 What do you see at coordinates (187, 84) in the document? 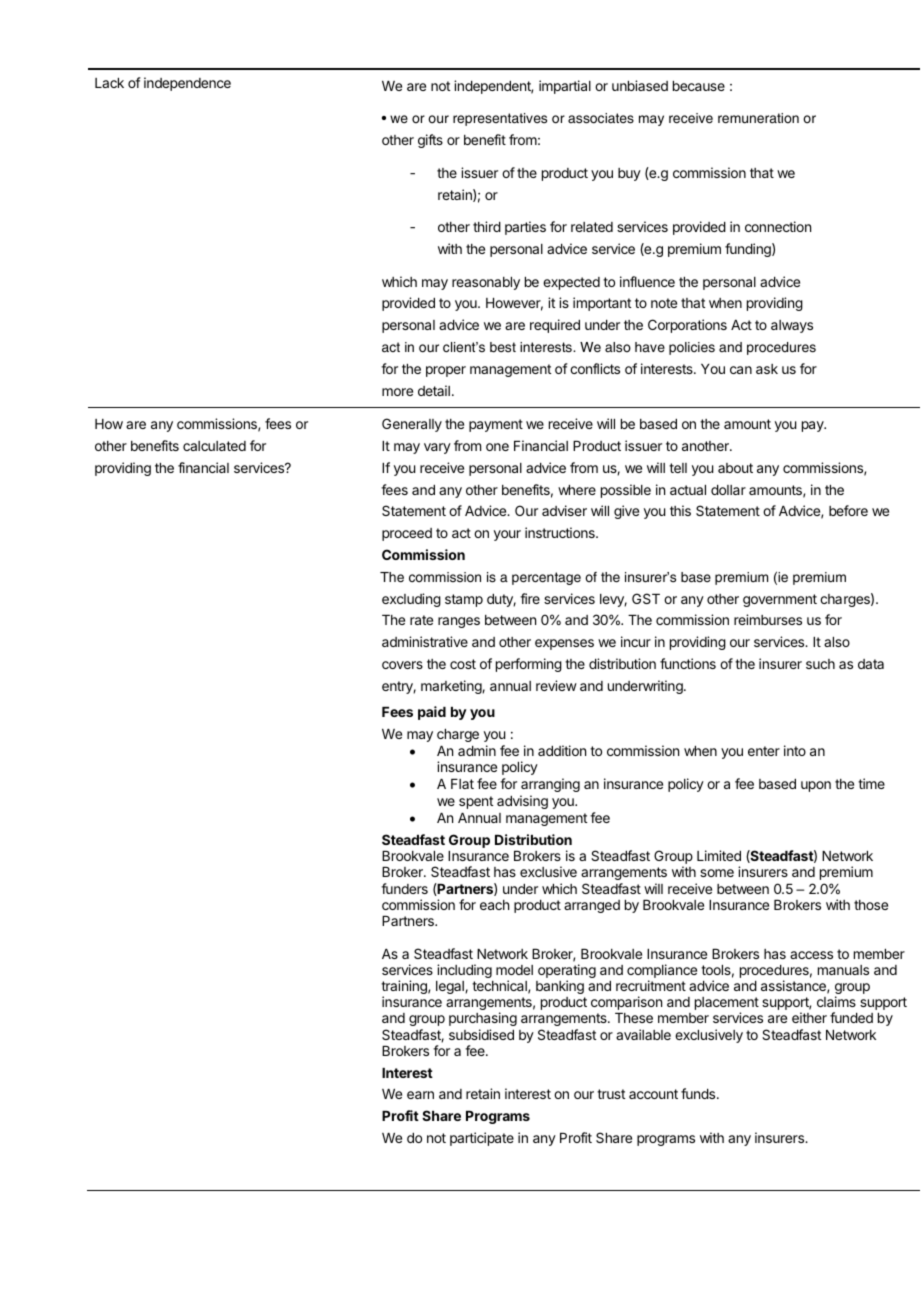
I see `independence` at bounding box center [187, 84].
